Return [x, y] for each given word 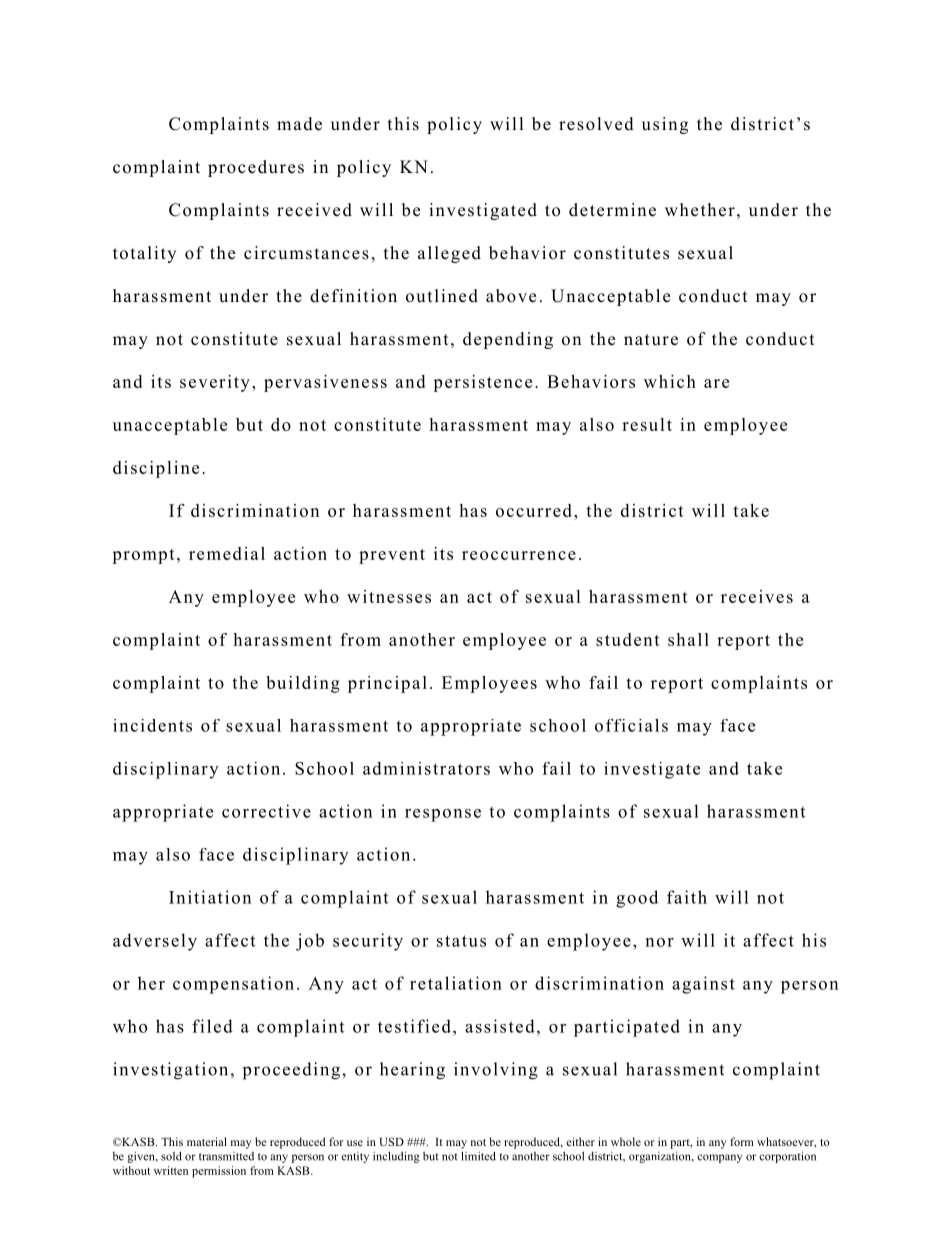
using [665, 125]
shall [688, 639]
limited [478, 1156]
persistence [482, 383]
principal [387, 684]
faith [687, 897]
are [716, 383]
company [719, 1158]
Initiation [210, 897]
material [207, 1141]
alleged [449, 254]
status [461, 941]
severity [215, 383]
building [303, 684]
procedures [256, 168]
